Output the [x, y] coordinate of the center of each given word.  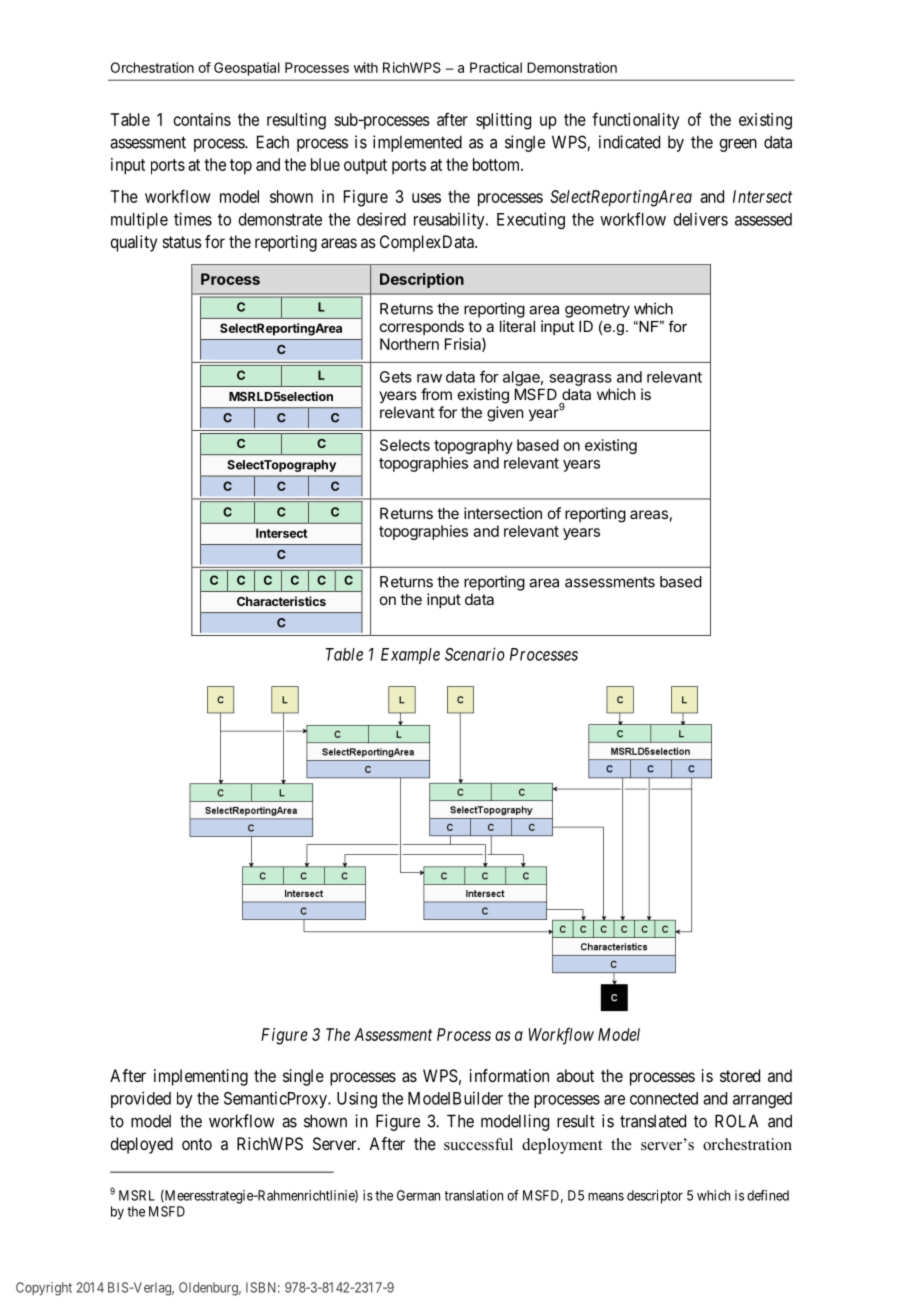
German [418, 1195]
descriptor [655, 1197]
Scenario [475, 654]
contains [202, 119]
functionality [635, 121]
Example [410, 656]
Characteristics [281, 601]
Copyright [44, 1289]
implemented [417, 143]
